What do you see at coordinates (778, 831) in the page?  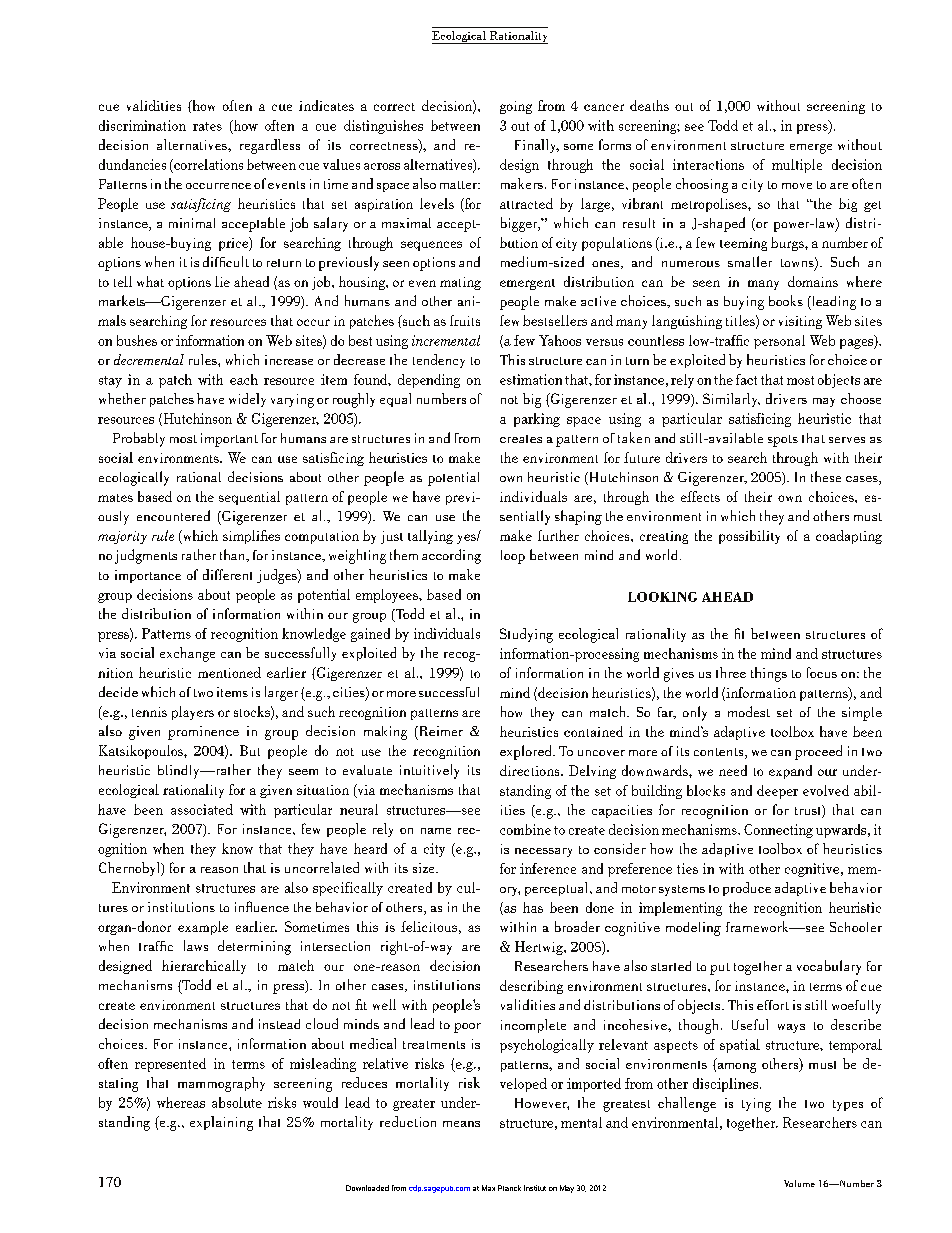 I see `Connecting` at bounding box center [778, 831].
